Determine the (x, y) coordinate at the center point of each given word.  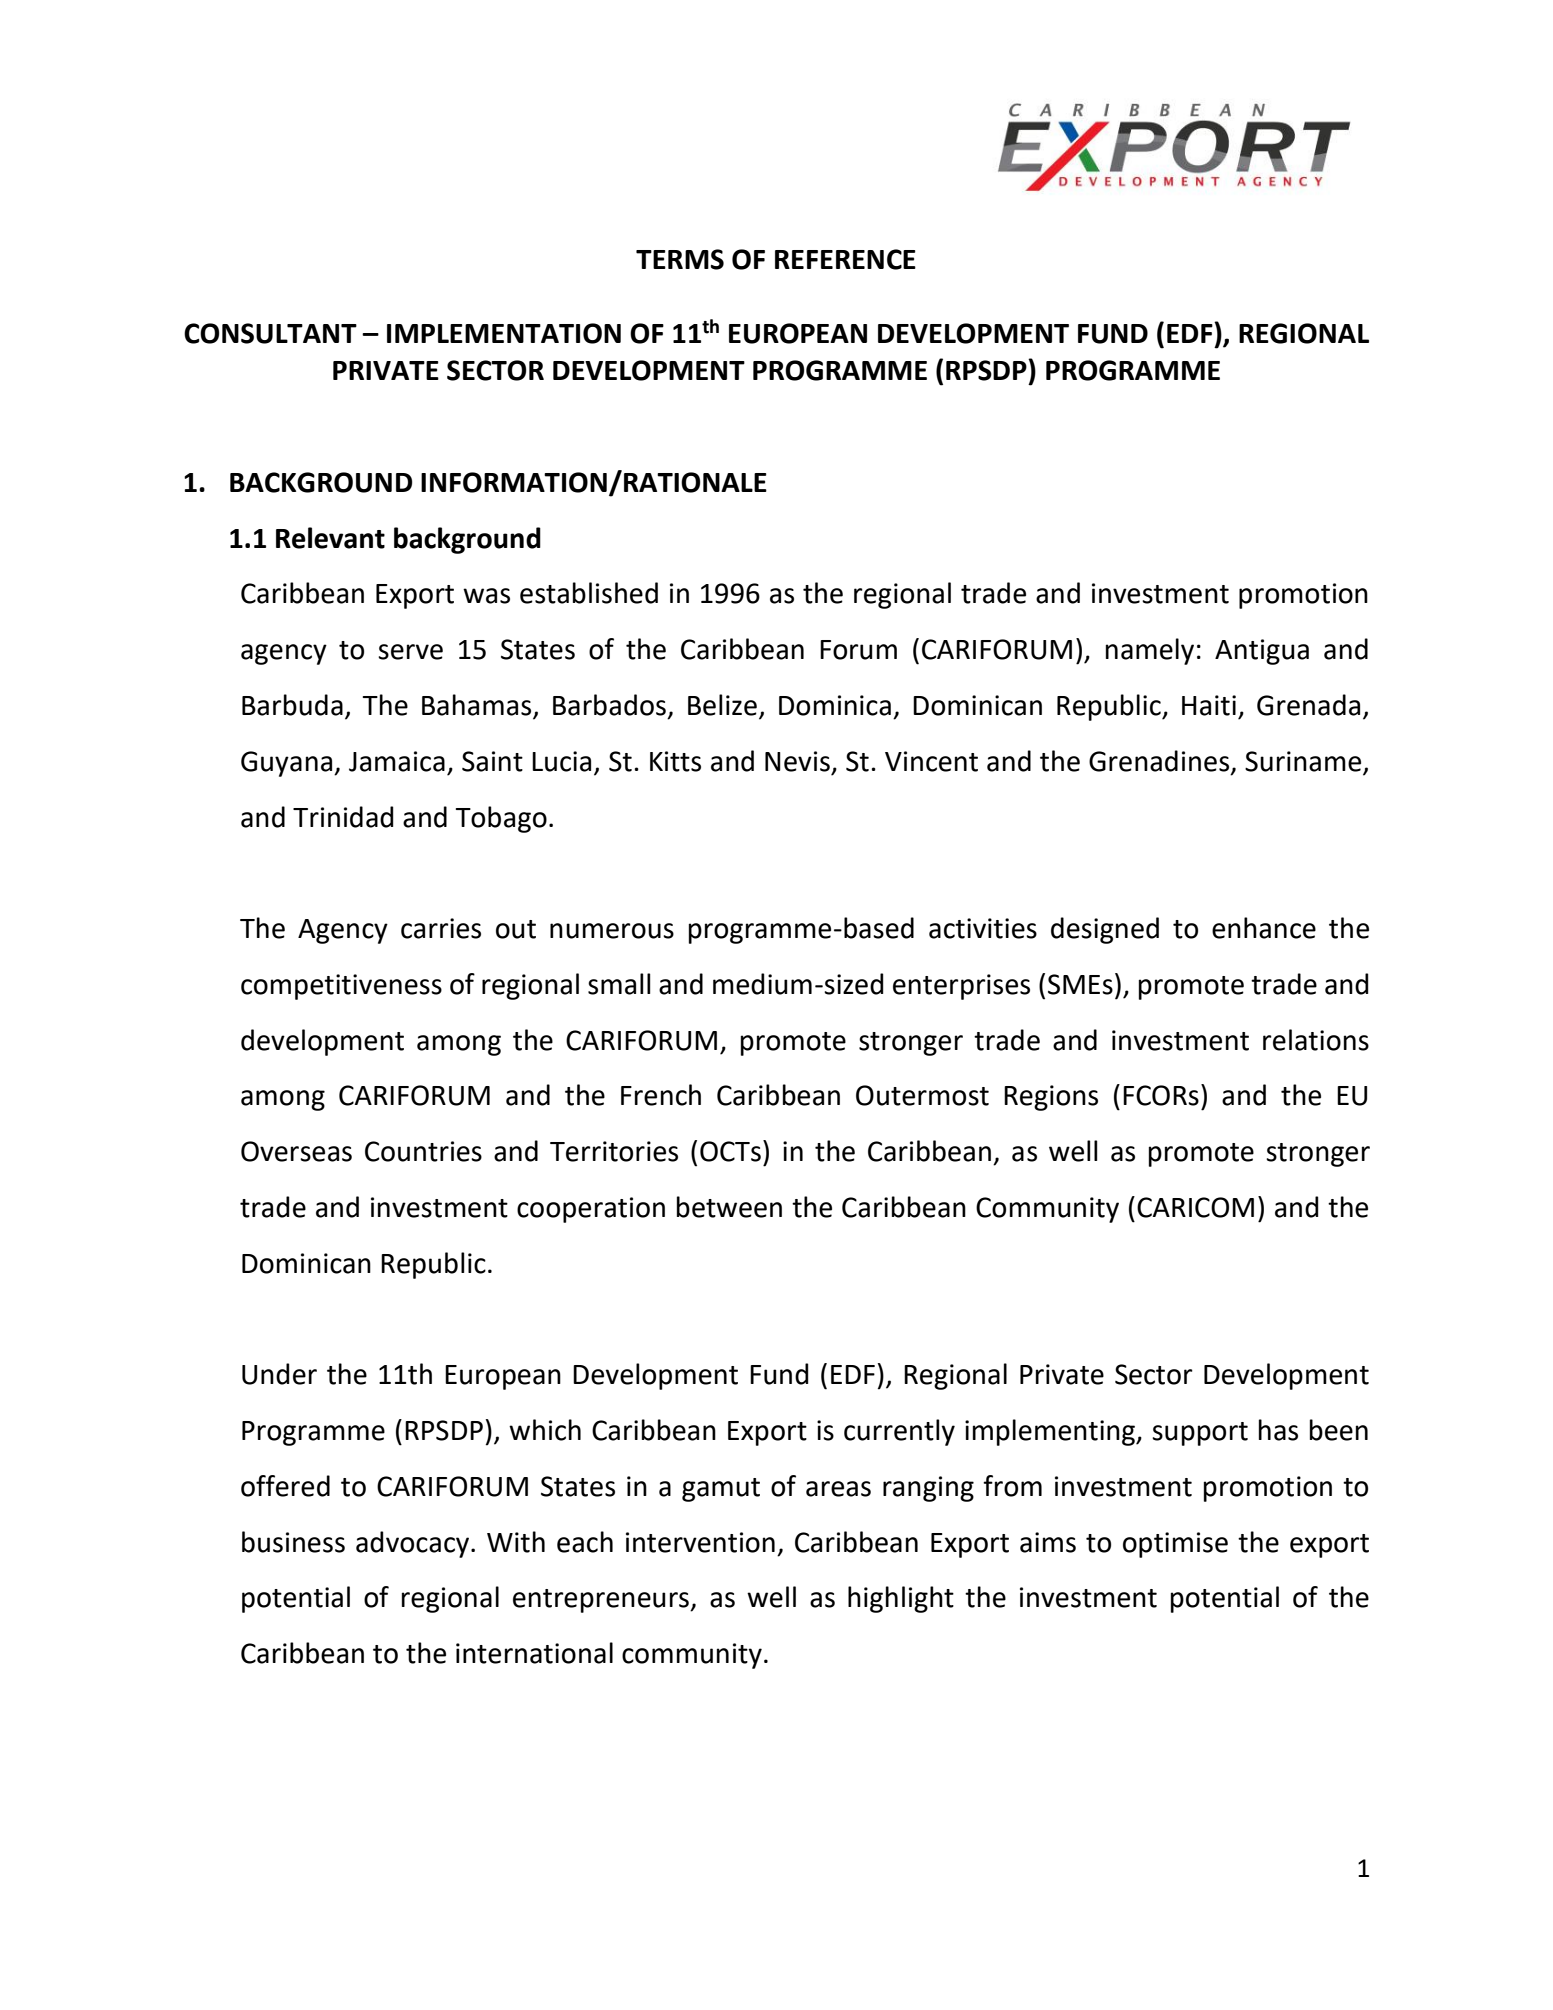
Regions (1051, 1098)
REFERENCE (845, 259)
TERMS (680, 259)
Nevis (797, 761)
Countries (423, 1151)
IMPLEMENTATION (504, 333)
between (729, 1207)
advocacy (414, 1544)
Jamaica (397, 761)
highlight (901, 1599)
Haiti (1209, 705)
